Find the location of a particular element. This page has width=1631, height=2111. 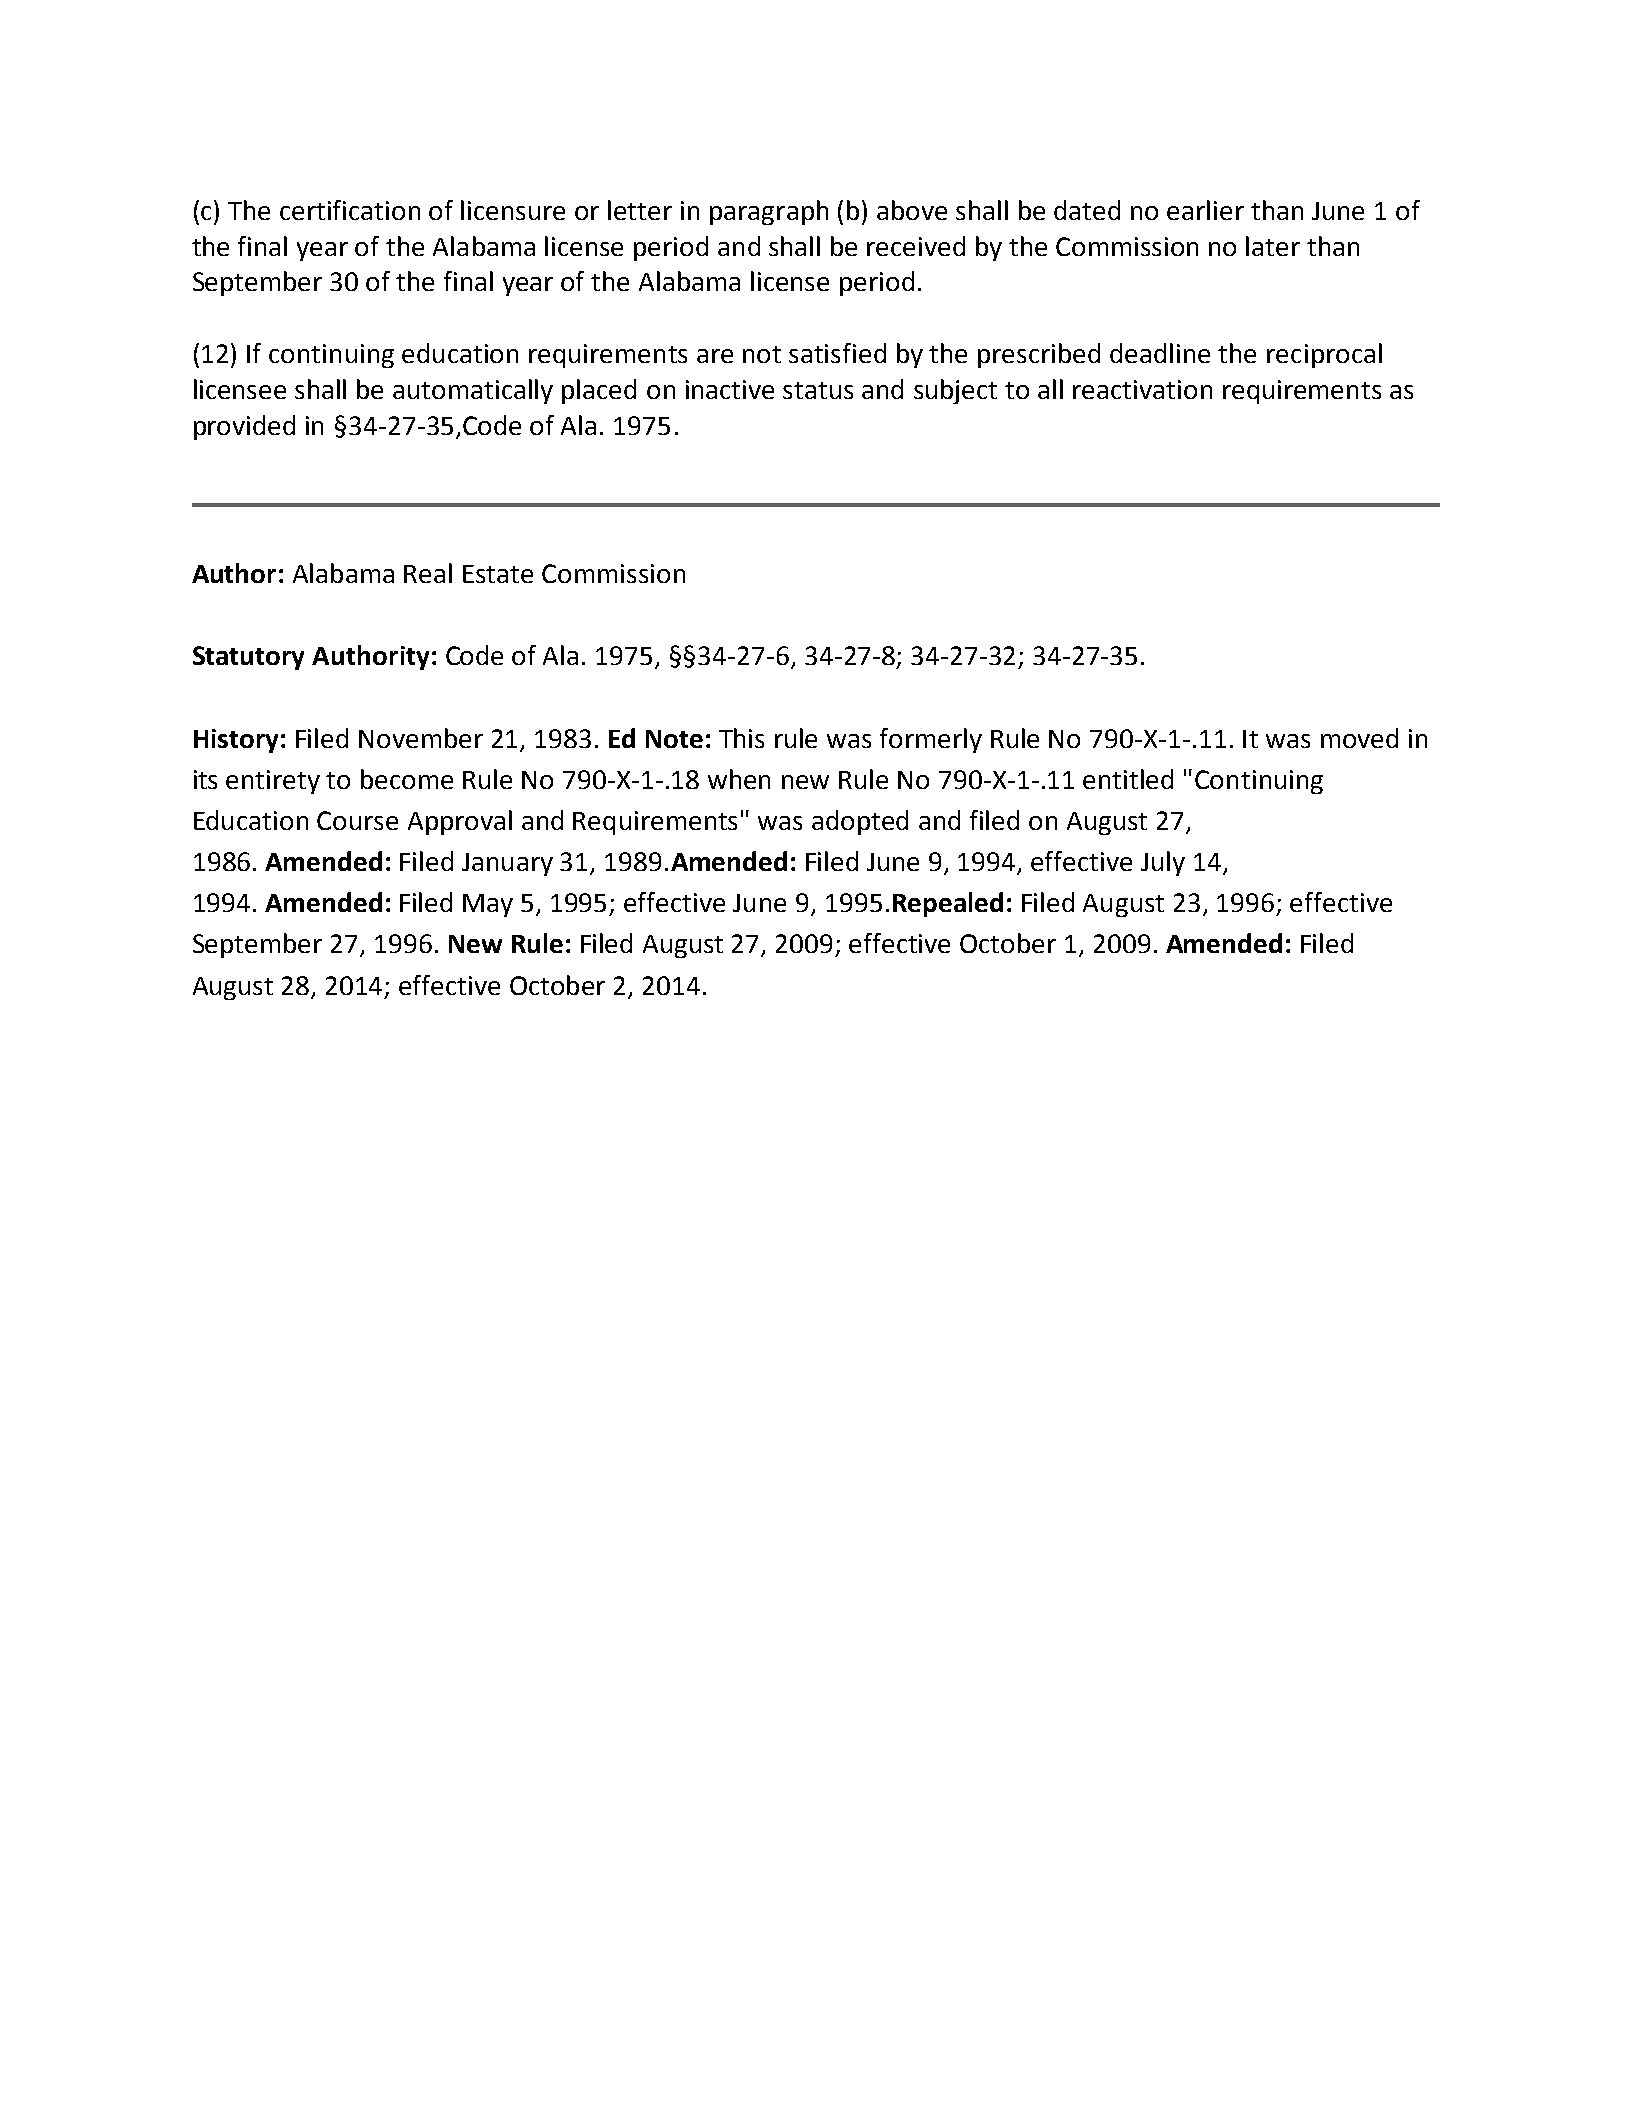

paragraph is located at coordinates (769, 212).
